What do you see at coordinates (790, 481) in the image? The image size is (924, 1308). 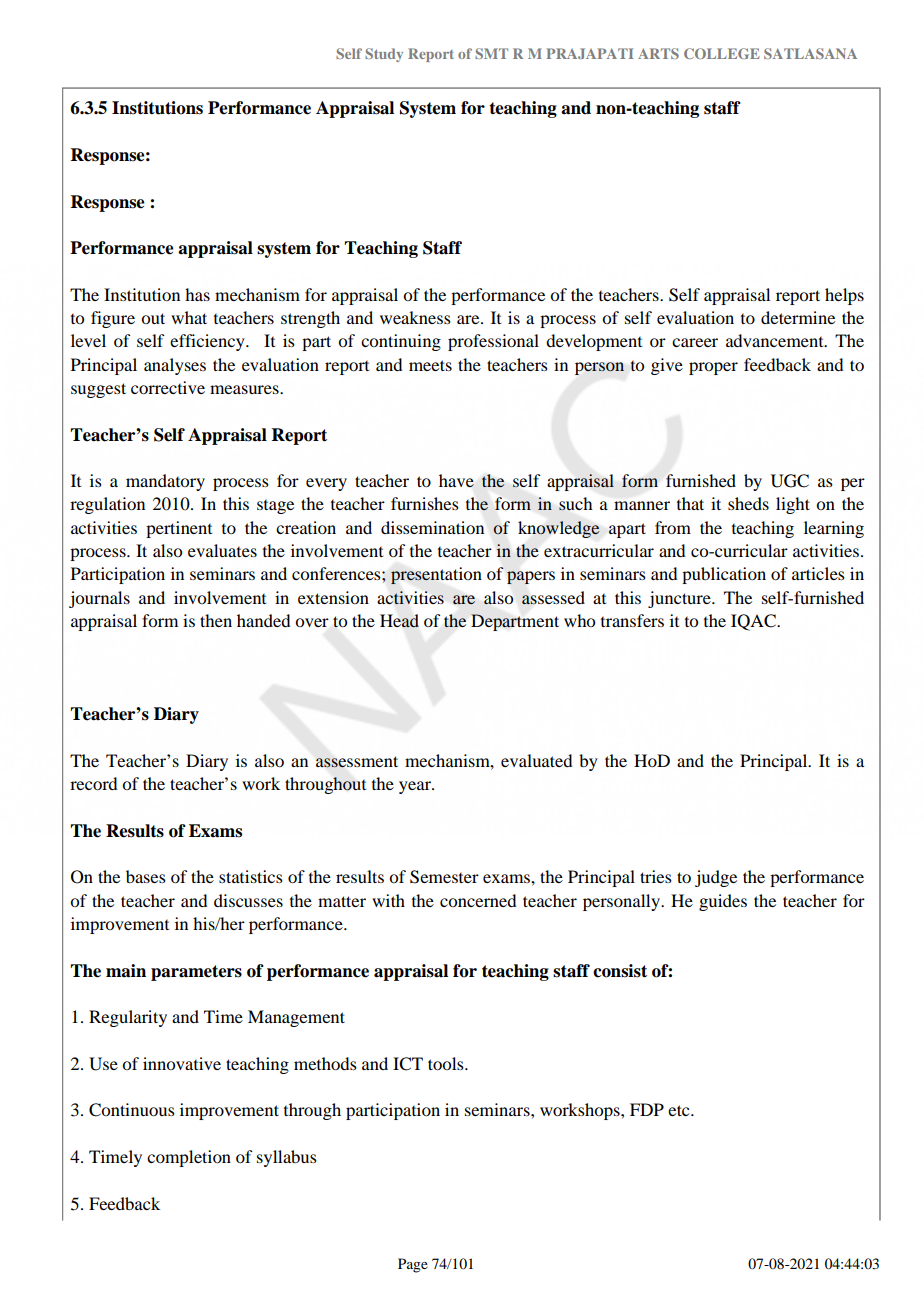 I see `UGC` at bounding box center [790, 481].
